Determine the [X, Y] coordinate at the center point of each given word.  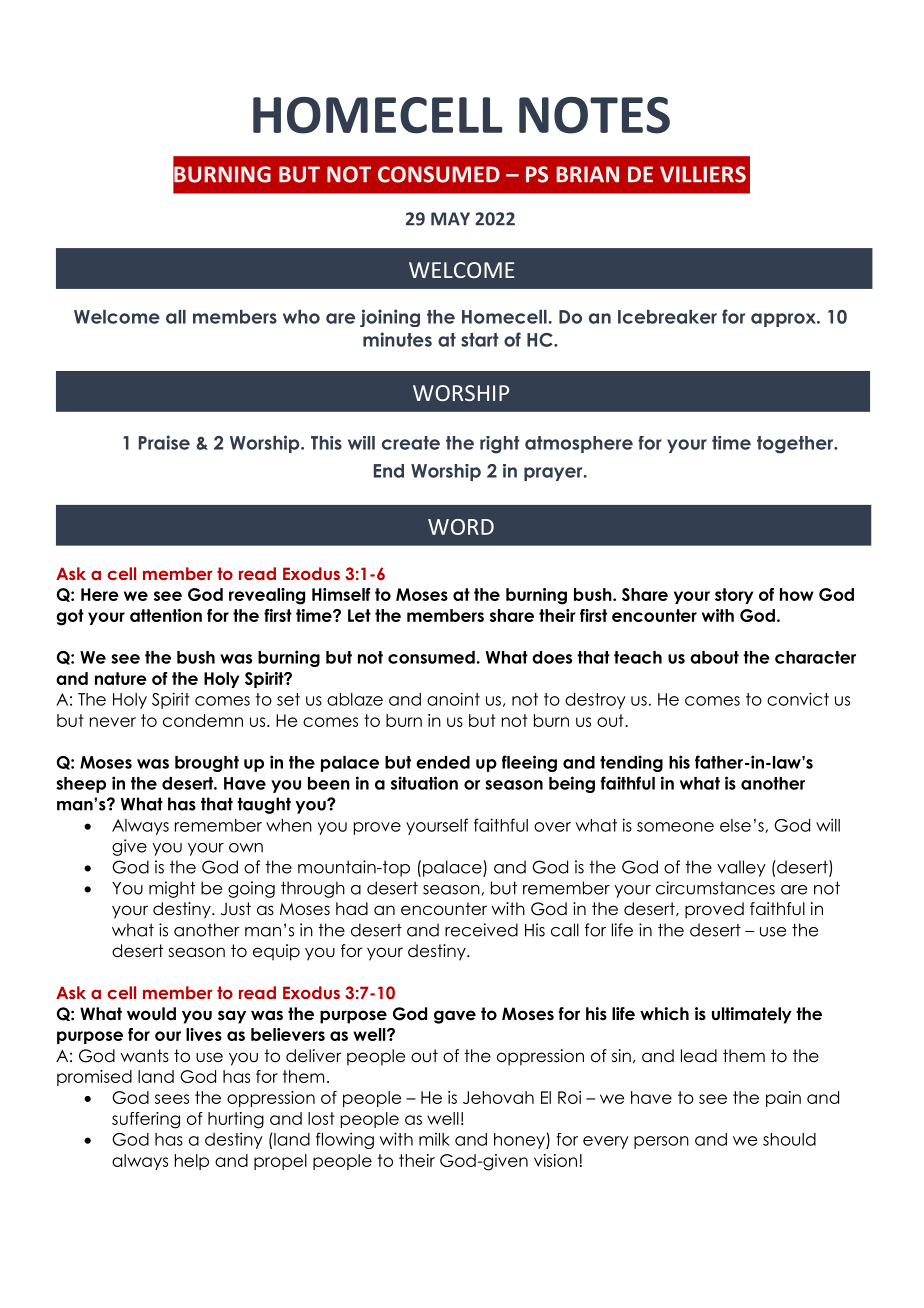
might [172, 889]
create [411, 443]
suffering [146, 1120]
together [796, 445]
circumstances [715, 888]
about [714, 657]
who [301, 317]
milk [434, 1139]
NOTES [594, 115]
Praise [164, 442]
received [481, 930]
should [789, 1139]
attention [166, 615]
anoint [453, 699]
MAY [450, 219]
